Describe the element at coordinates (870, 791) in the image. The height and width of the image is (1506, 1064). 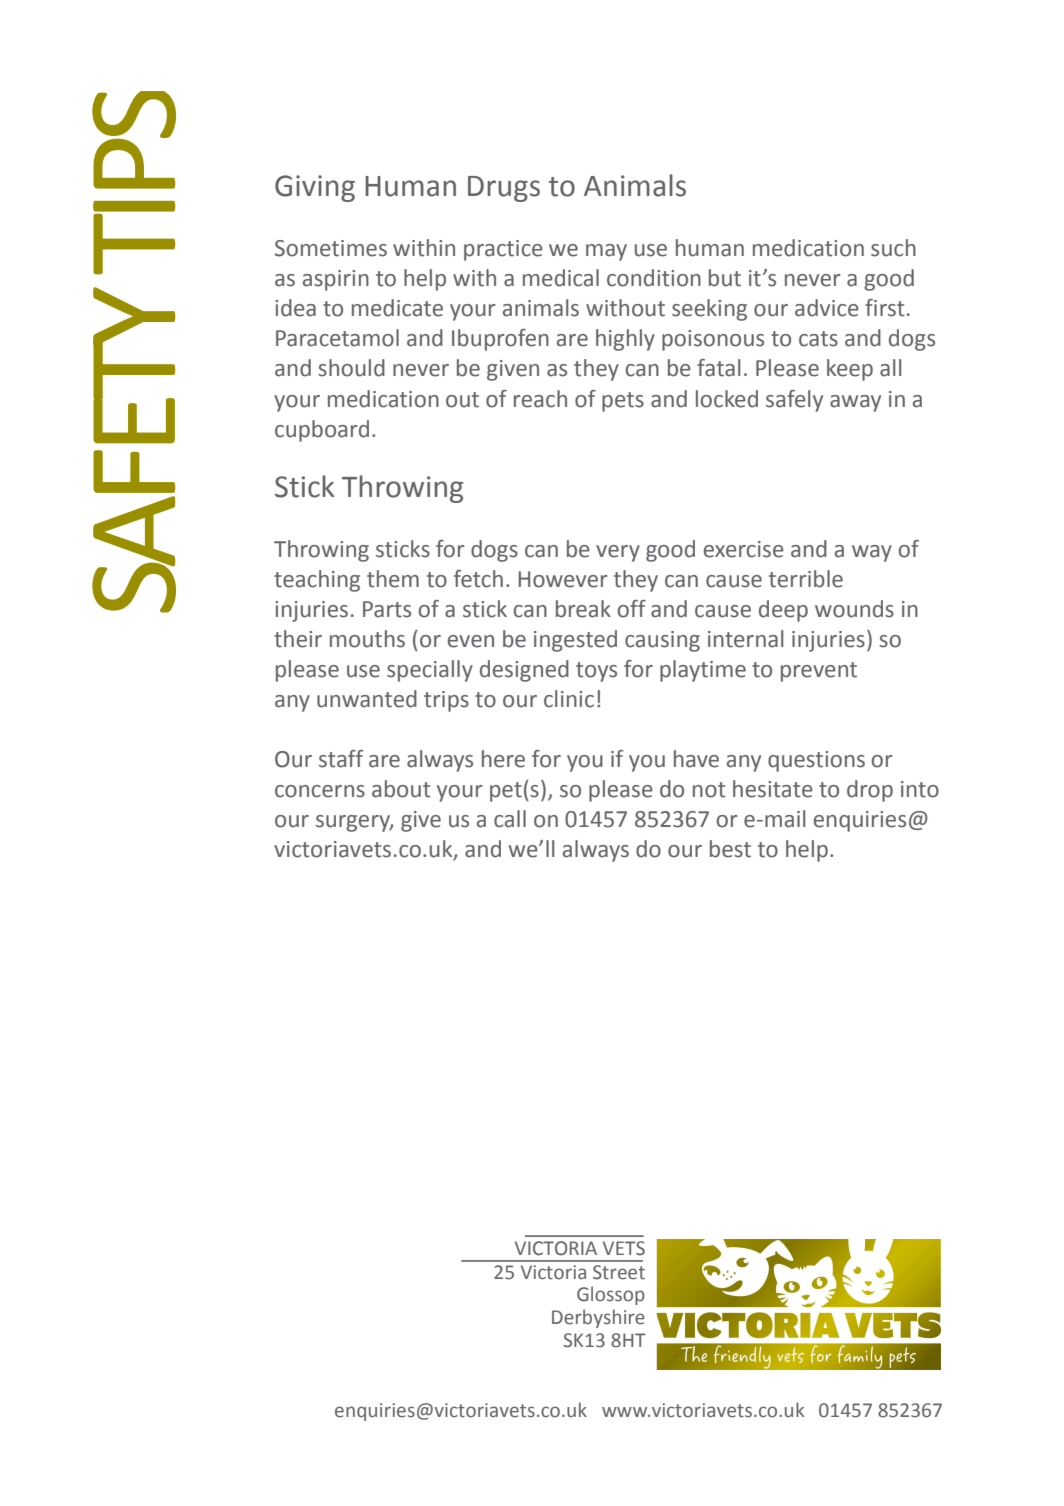
I see `drop` at that location.
